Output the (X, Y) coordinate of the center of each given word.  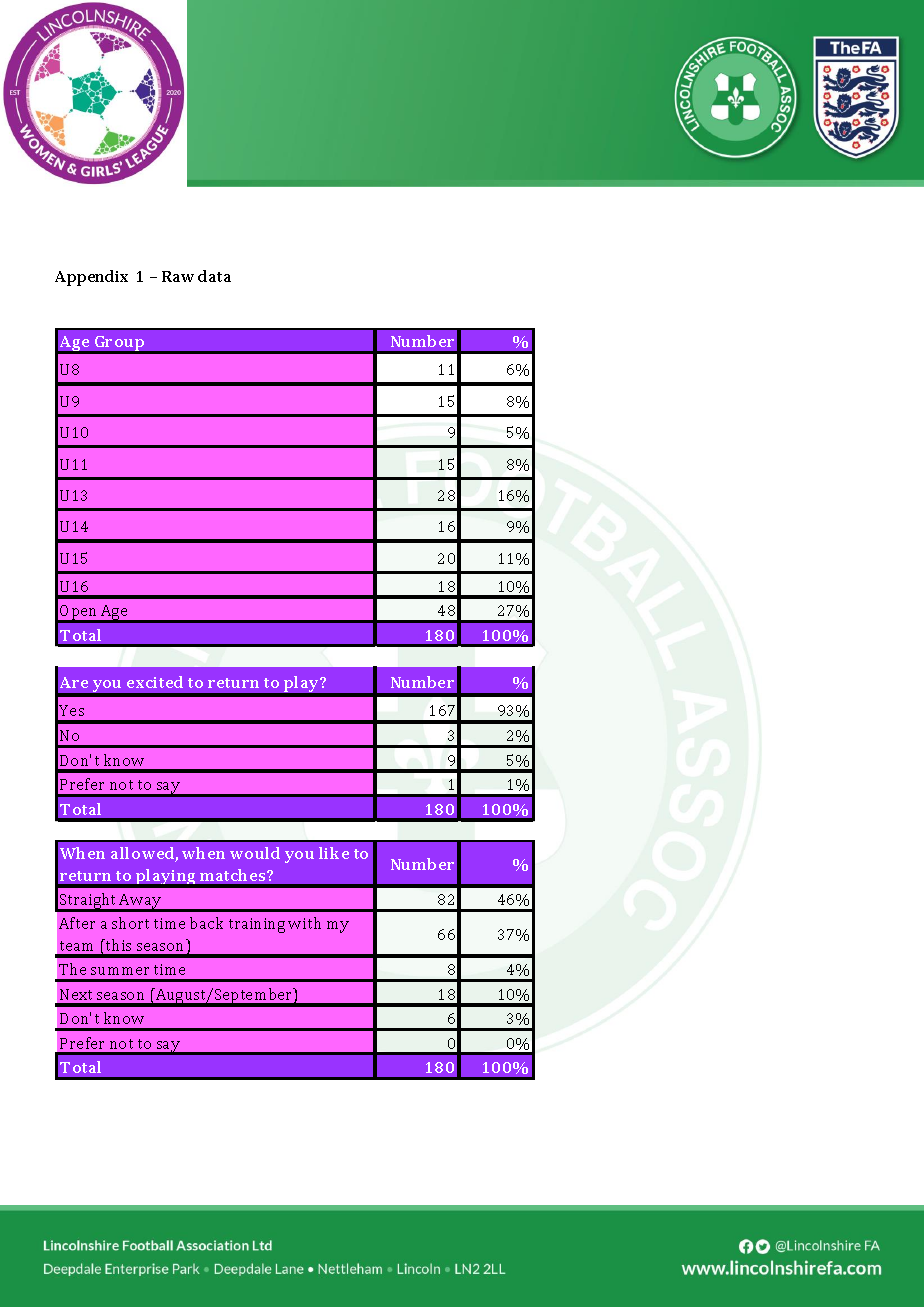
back (206, 923)
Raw (178, 276)
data (214, 276)
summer (120, 971)
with (304, 923)
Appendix (91, 278)
